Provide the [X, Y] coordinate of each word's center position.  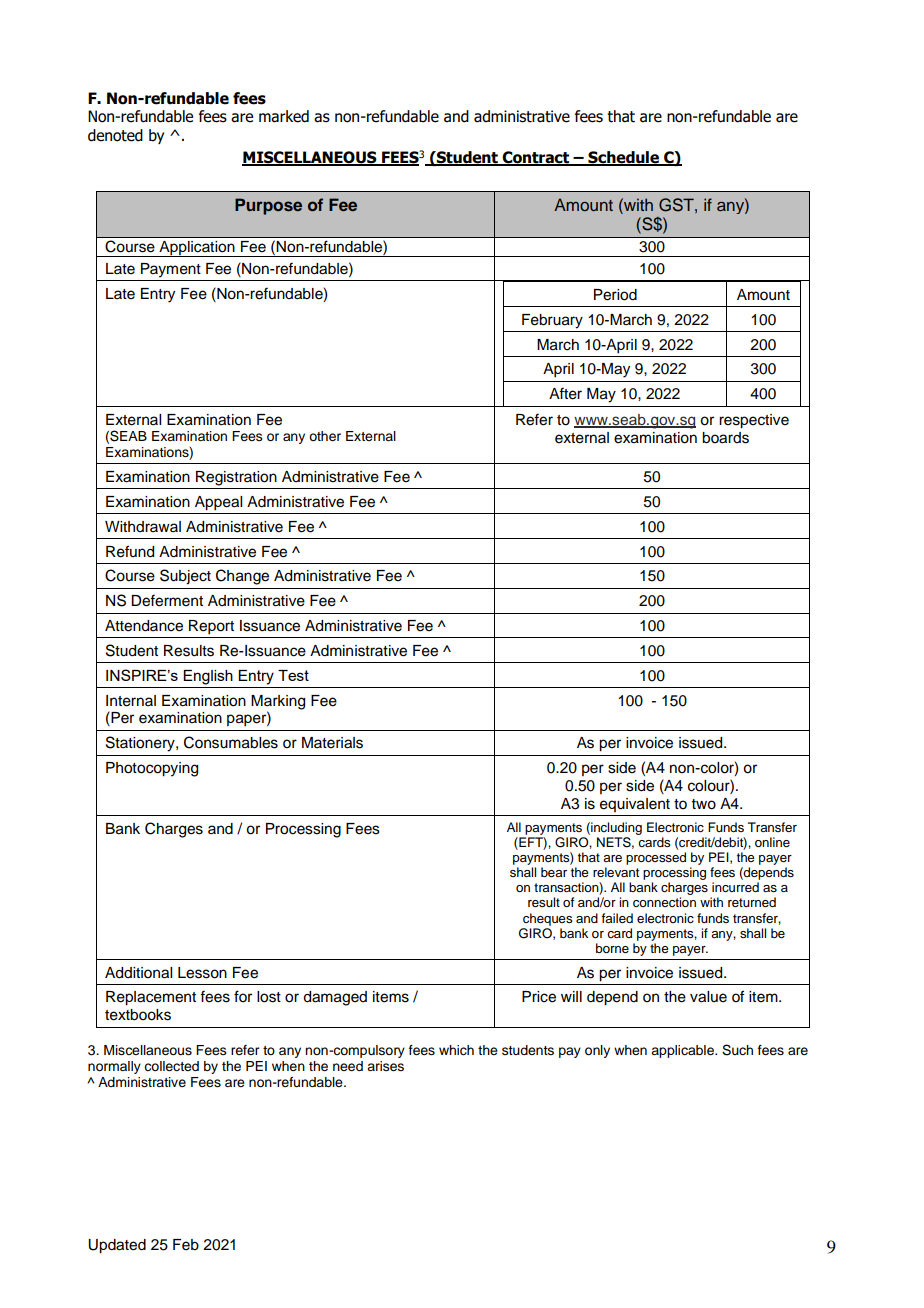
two [704, 804]
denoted [115, 135]
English [208, 677]
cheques [547, 919]
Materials [332, 743]
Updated [117, 1246]
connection [664, 902]
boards [725, 438]
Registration [236, 478]
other [325, 436]
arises [385, 1066]
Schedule [623, 158]
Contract [536, 158]
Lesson [202, 973]
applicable [683, 1051]
